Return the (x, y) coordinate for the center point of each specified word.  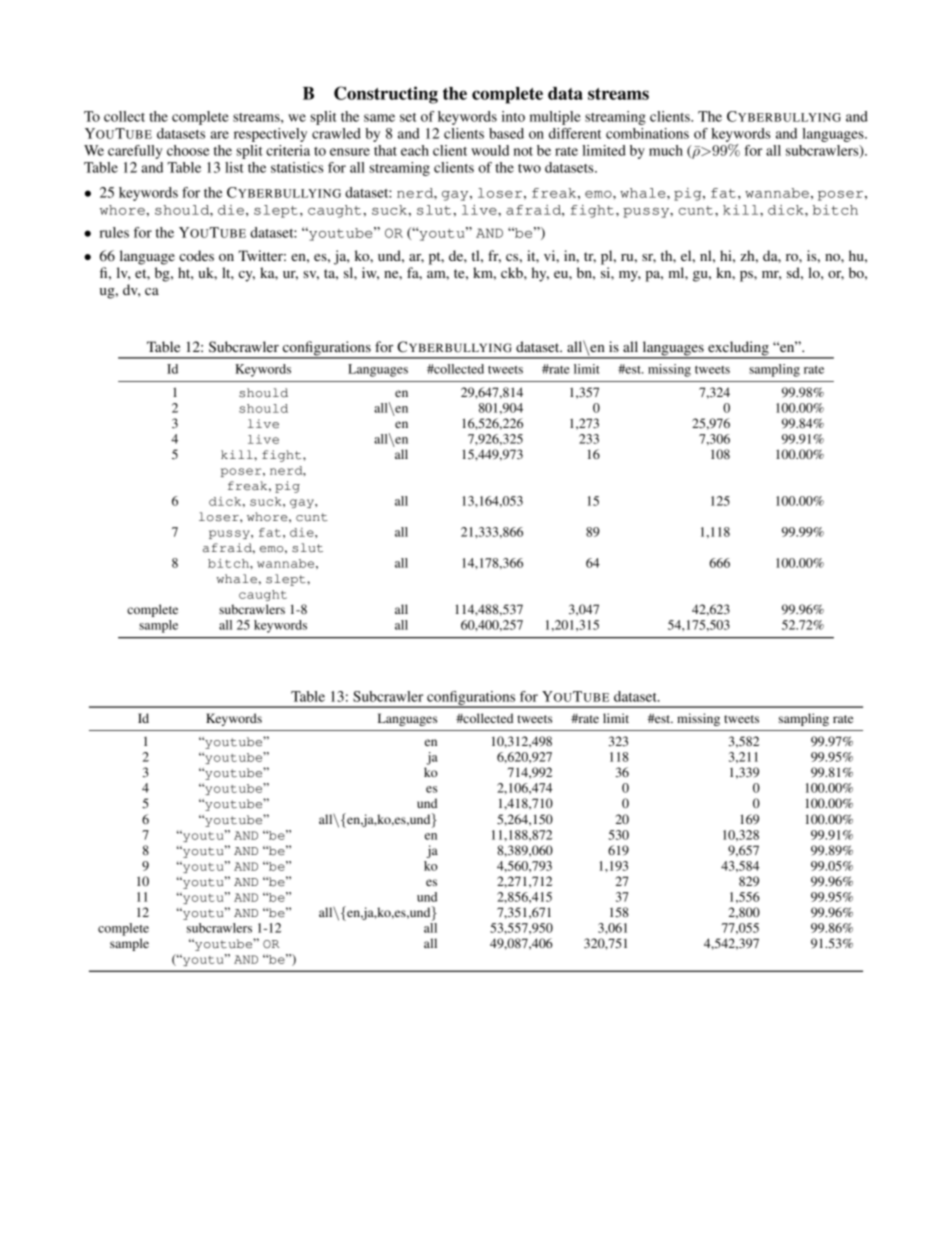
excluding (738, 349)
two (529, 168)
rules (114, 232)
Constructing (386, 95)
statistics (297, 167)
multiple (555, 118)
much (666, 150)
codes (196, 255)
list (234, 167)
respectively (270, 135)
